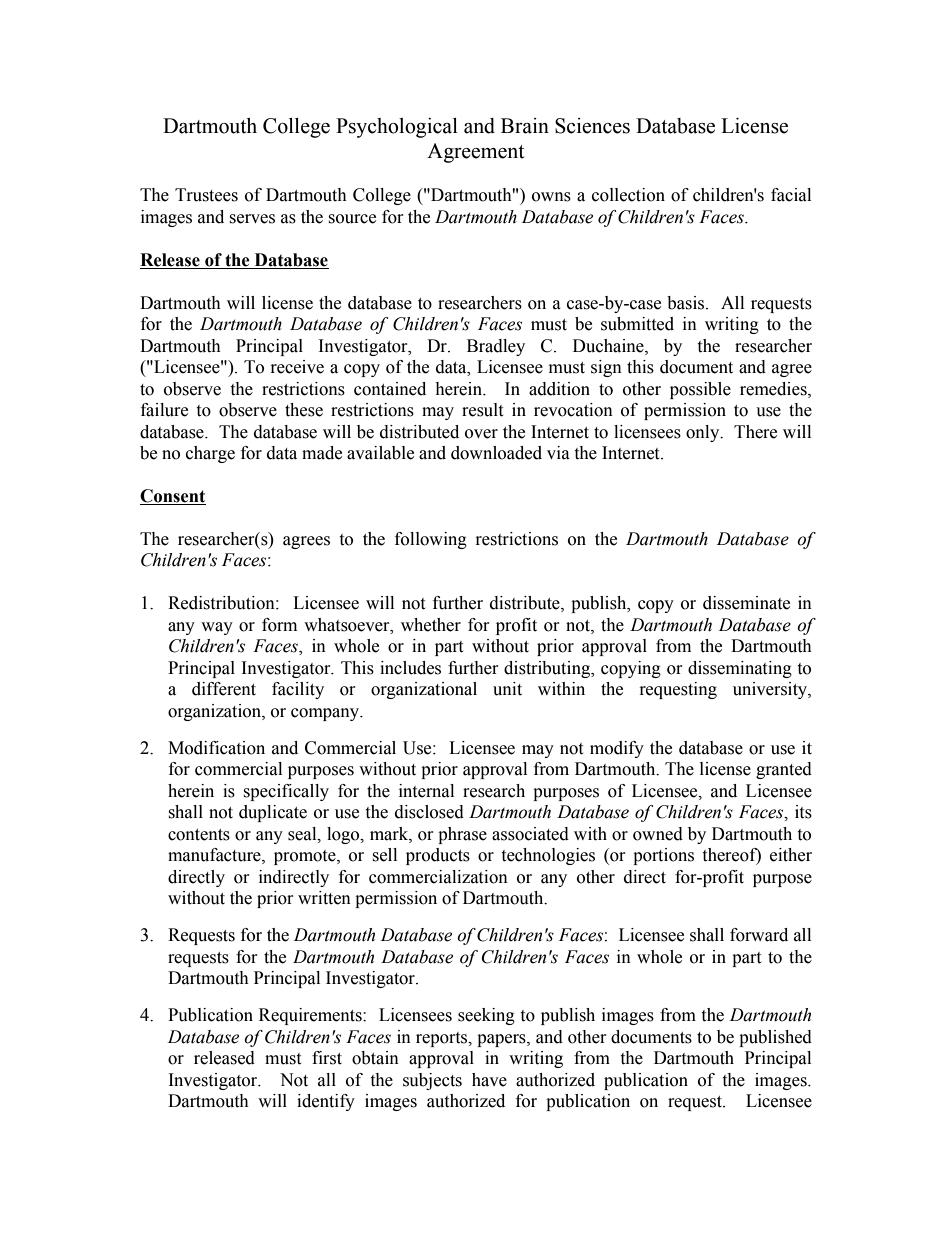 This screenshot has width=952, height=1233. What do you see at coordinates (496, 453) in the screenshot?
I see `downloaded` at bounding box center [496, 453].
